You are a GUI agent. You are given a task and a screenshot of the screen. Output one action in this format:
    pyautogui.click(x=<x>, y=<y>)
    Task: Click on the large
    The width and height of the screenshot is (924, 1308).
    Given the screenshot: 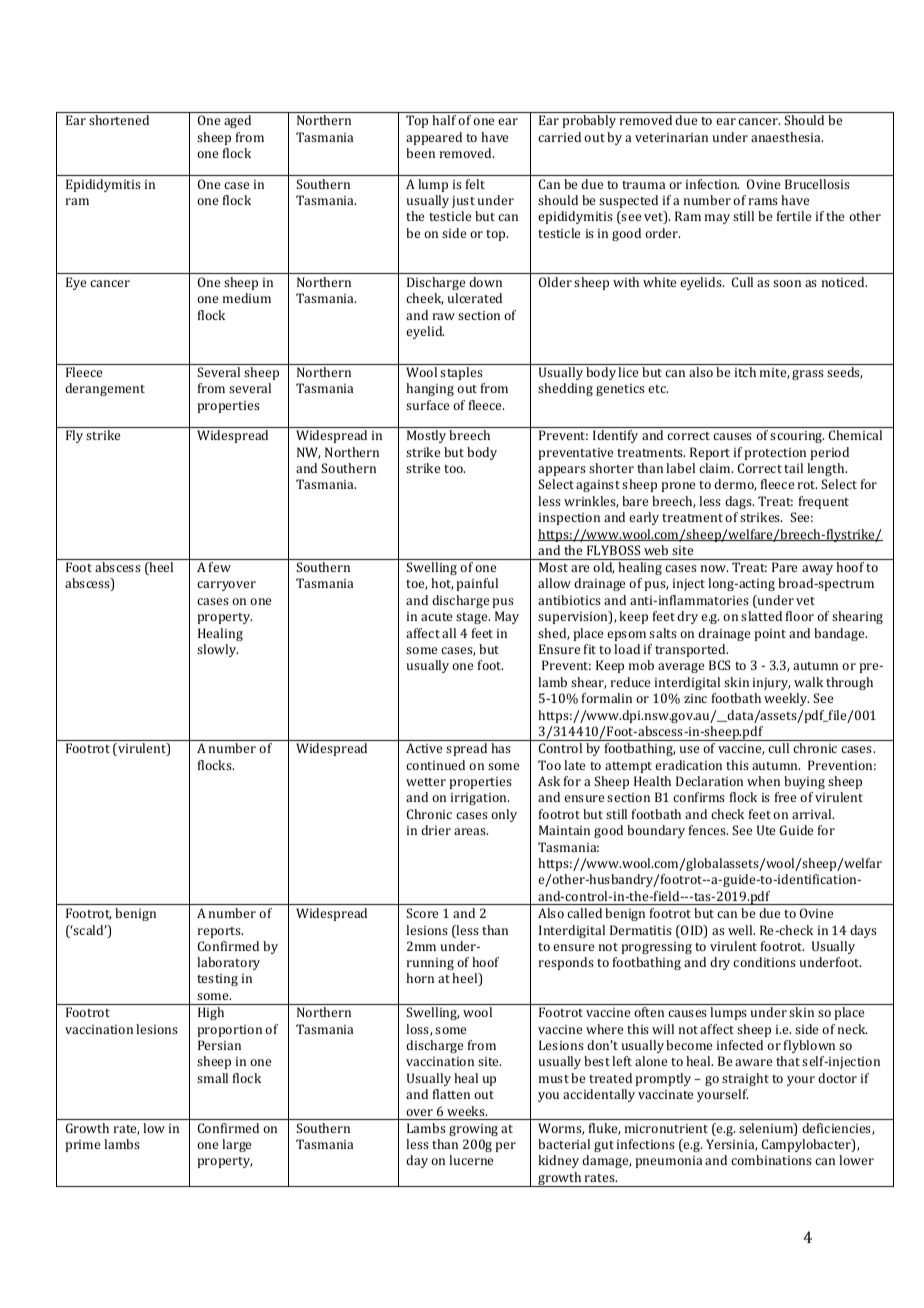 What is the action you would take?
    pyautogui.click(x=236, y=1145)
